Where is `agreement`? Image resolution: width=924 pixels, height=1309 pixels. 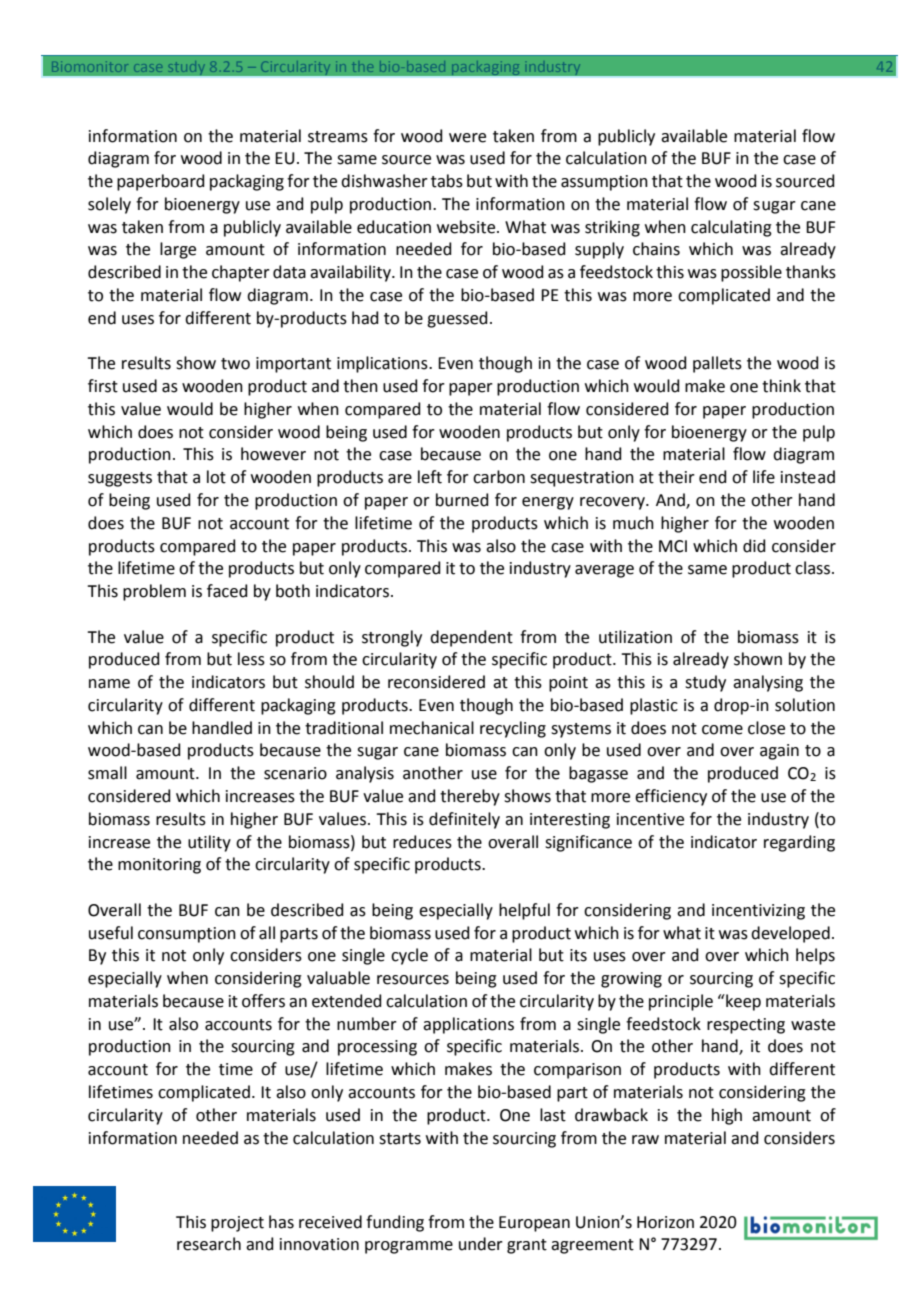
agreement is located at coordinates (592, 1246).
